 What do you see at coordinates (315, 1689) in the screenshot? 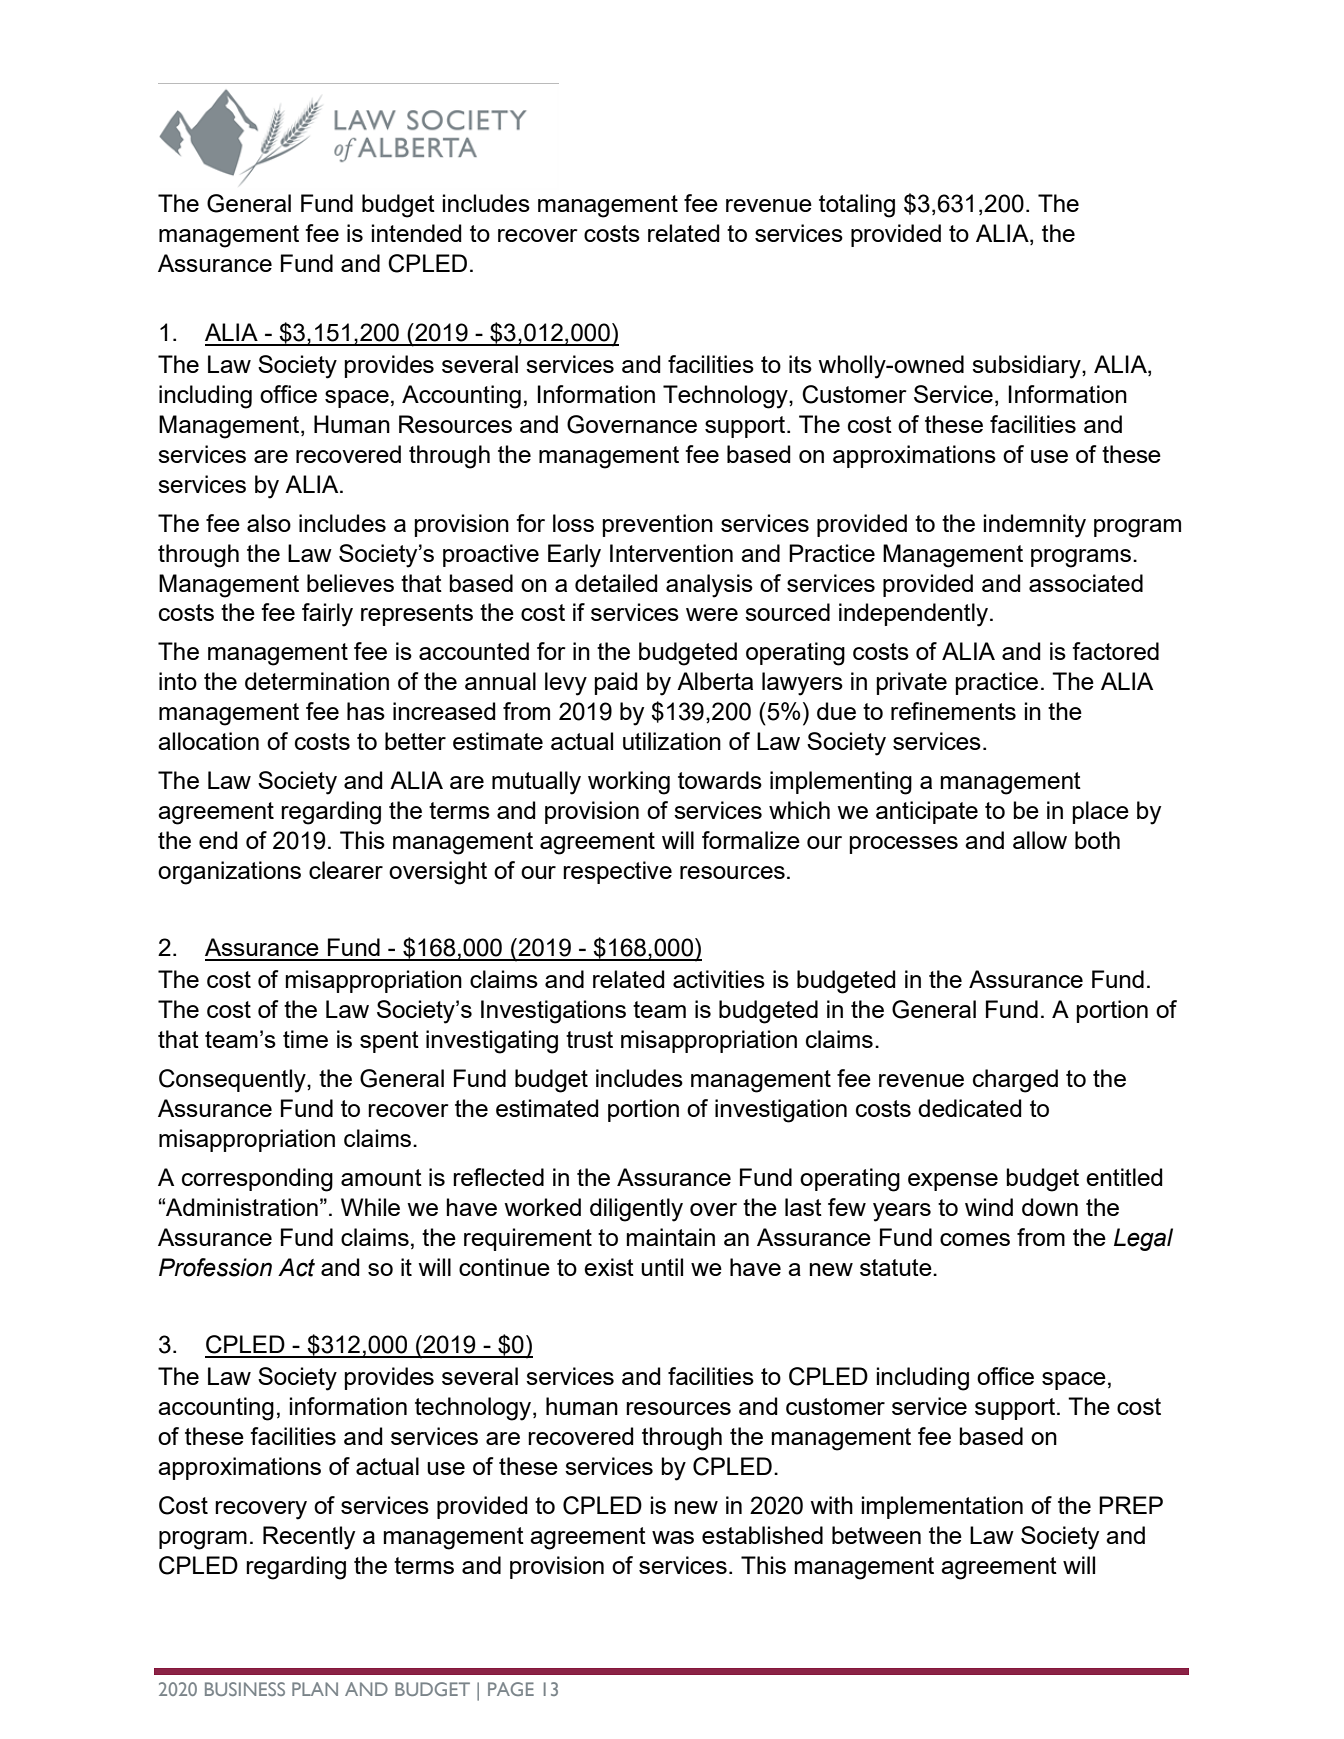
I see `PLAN` at bounding box center [315, 1689].
